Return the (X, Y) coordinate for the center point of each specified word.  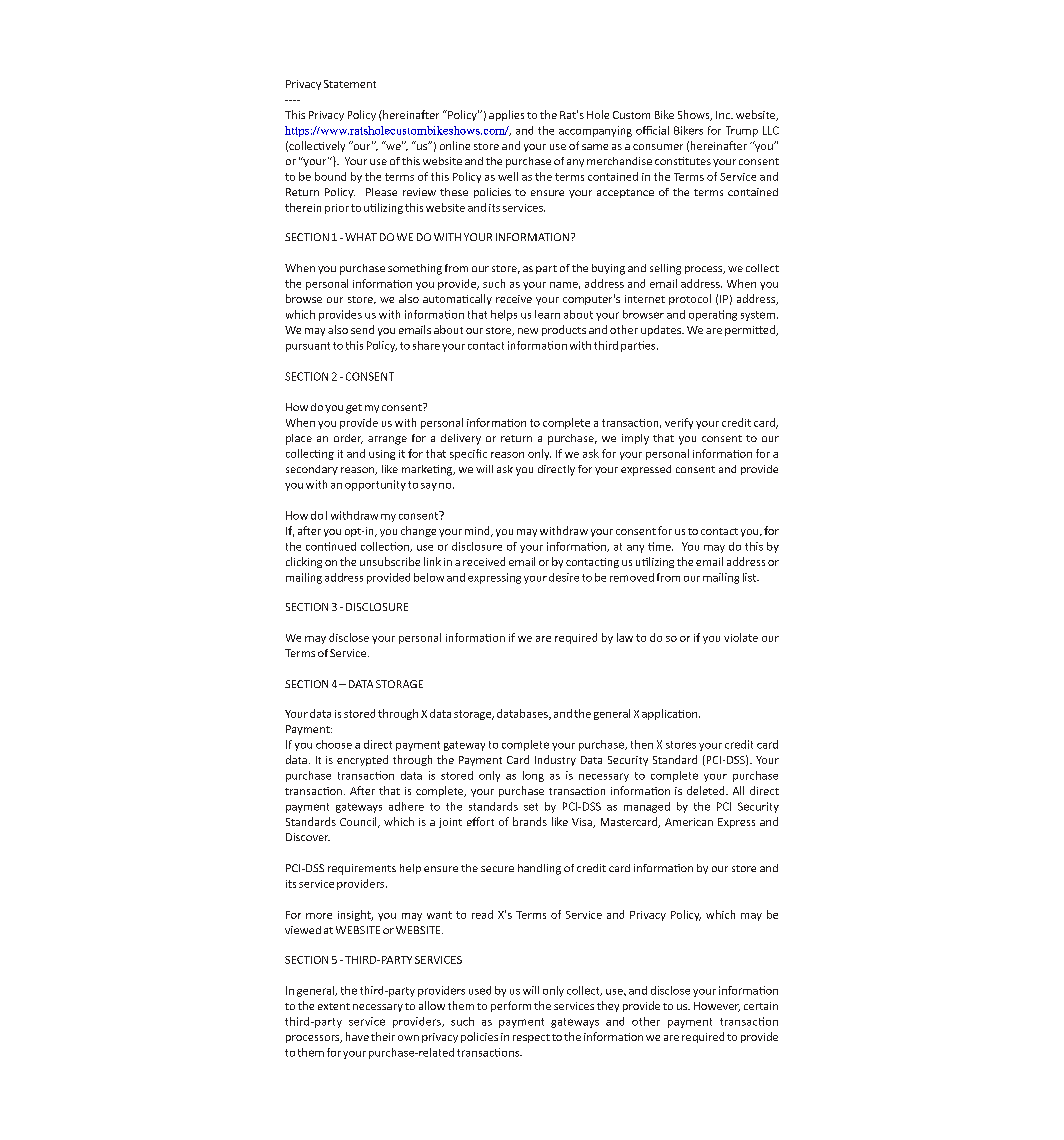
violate (741, 637)
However (717, 1007)
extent (334, 1006)
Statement (350, 84)
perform (511, 1006)
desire (564, 577)
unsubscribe (390, 561)
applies (506, 115)
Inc (724, 115)
